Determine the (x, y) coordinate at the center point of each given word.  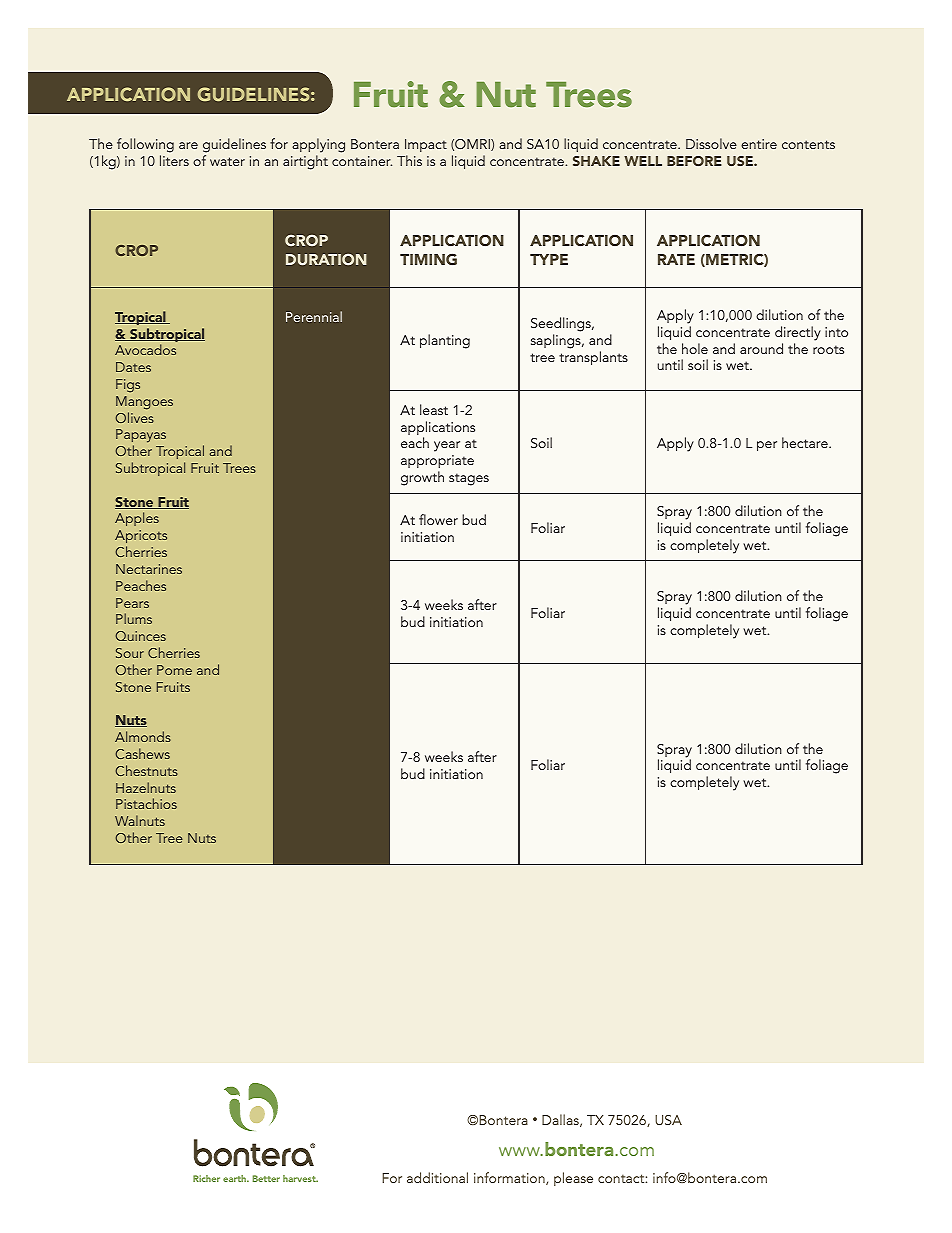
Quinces (141, 636)
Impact (426, 145)
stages (469, 479)
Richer (206, 1178)
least (434, 409)
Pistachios (146, 803)
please (573, 1179)
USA (668, 1120)
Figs (128, 386)
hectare (806, 442)
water (227, 161)
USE (741, 161)
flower (438, 519)
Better (266, 1178)
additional (437, 1177)
